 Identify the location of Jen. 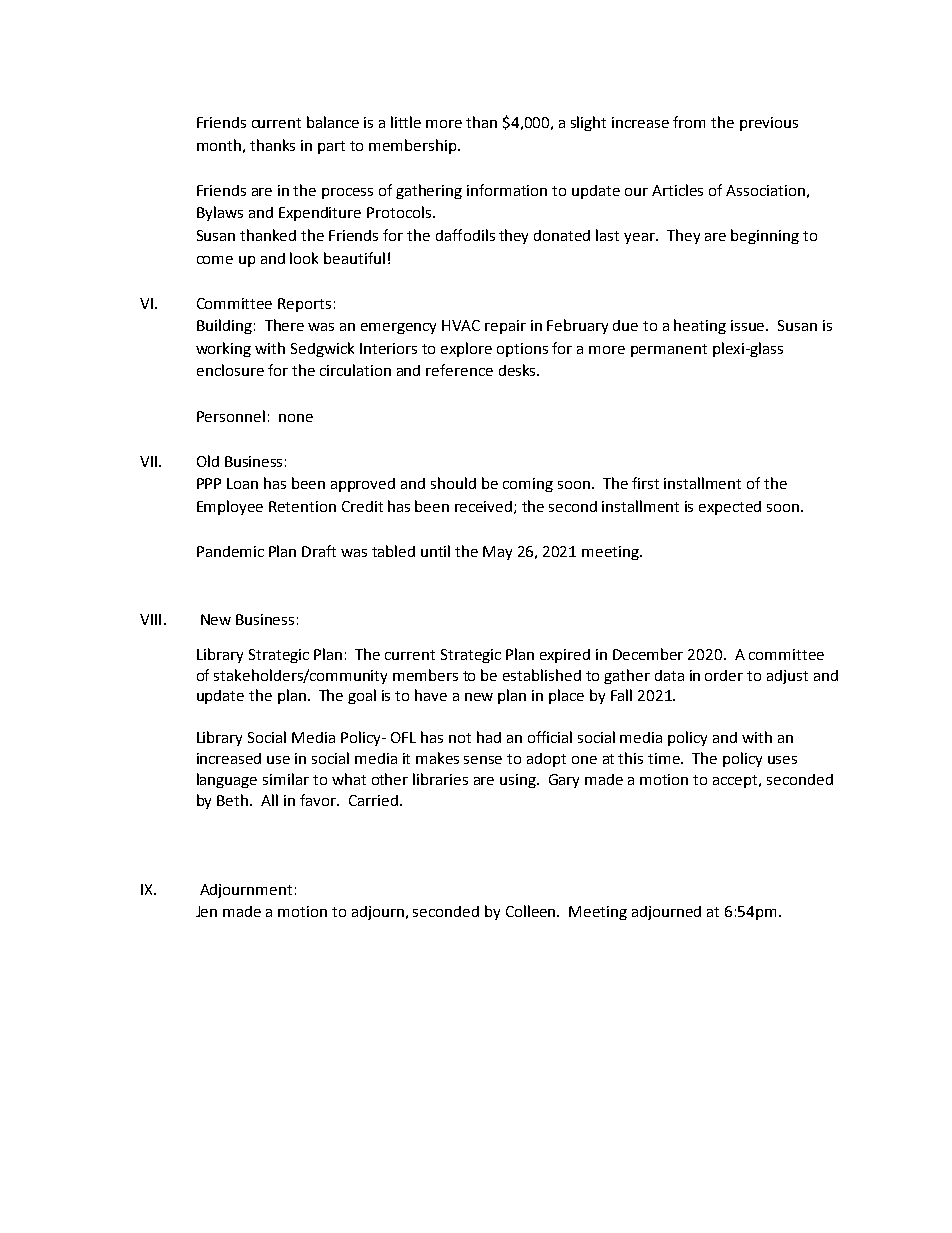
(206, 911).
